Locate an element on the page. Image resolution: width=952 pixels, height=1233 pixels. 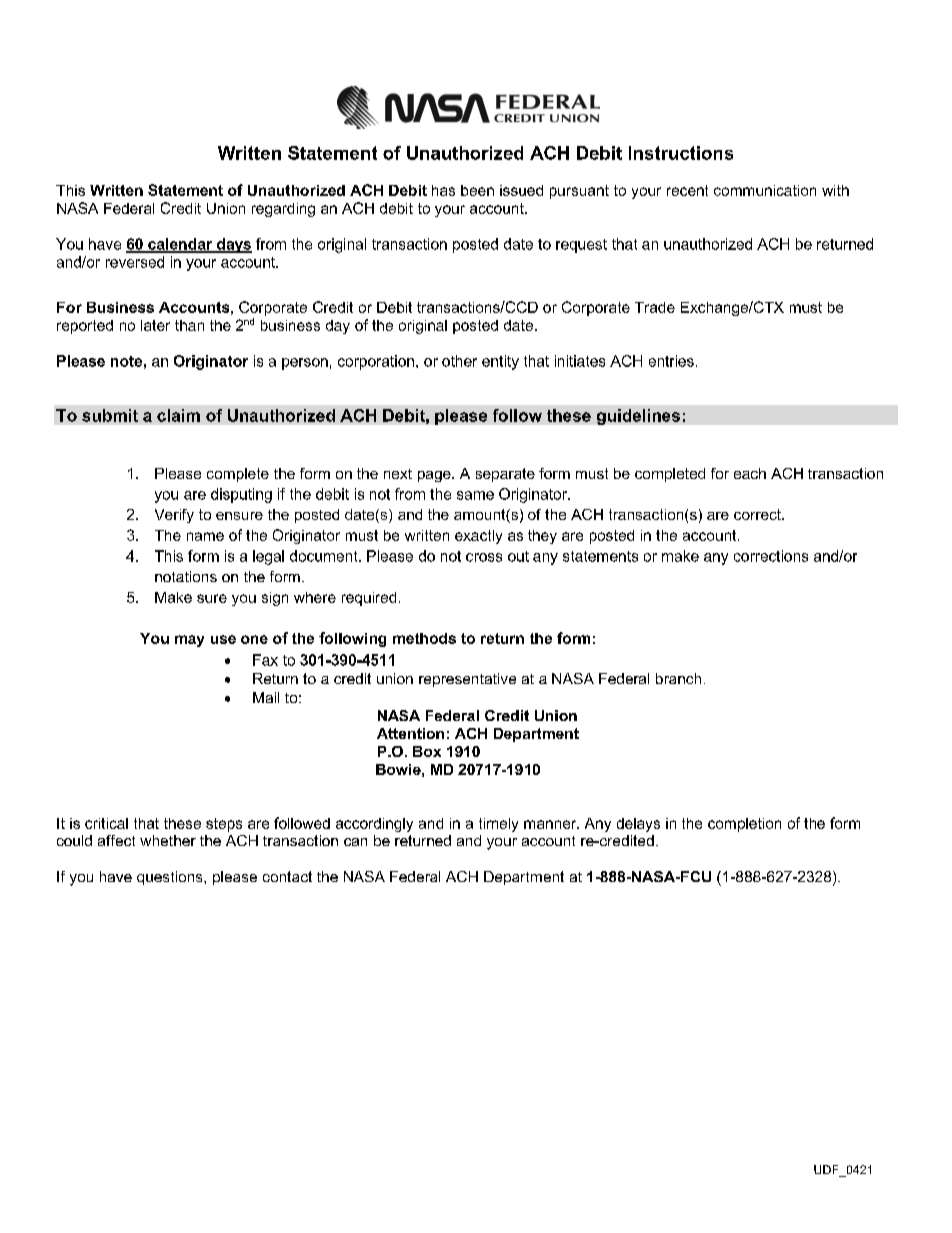
communication is located at coordinates (765, 190).
